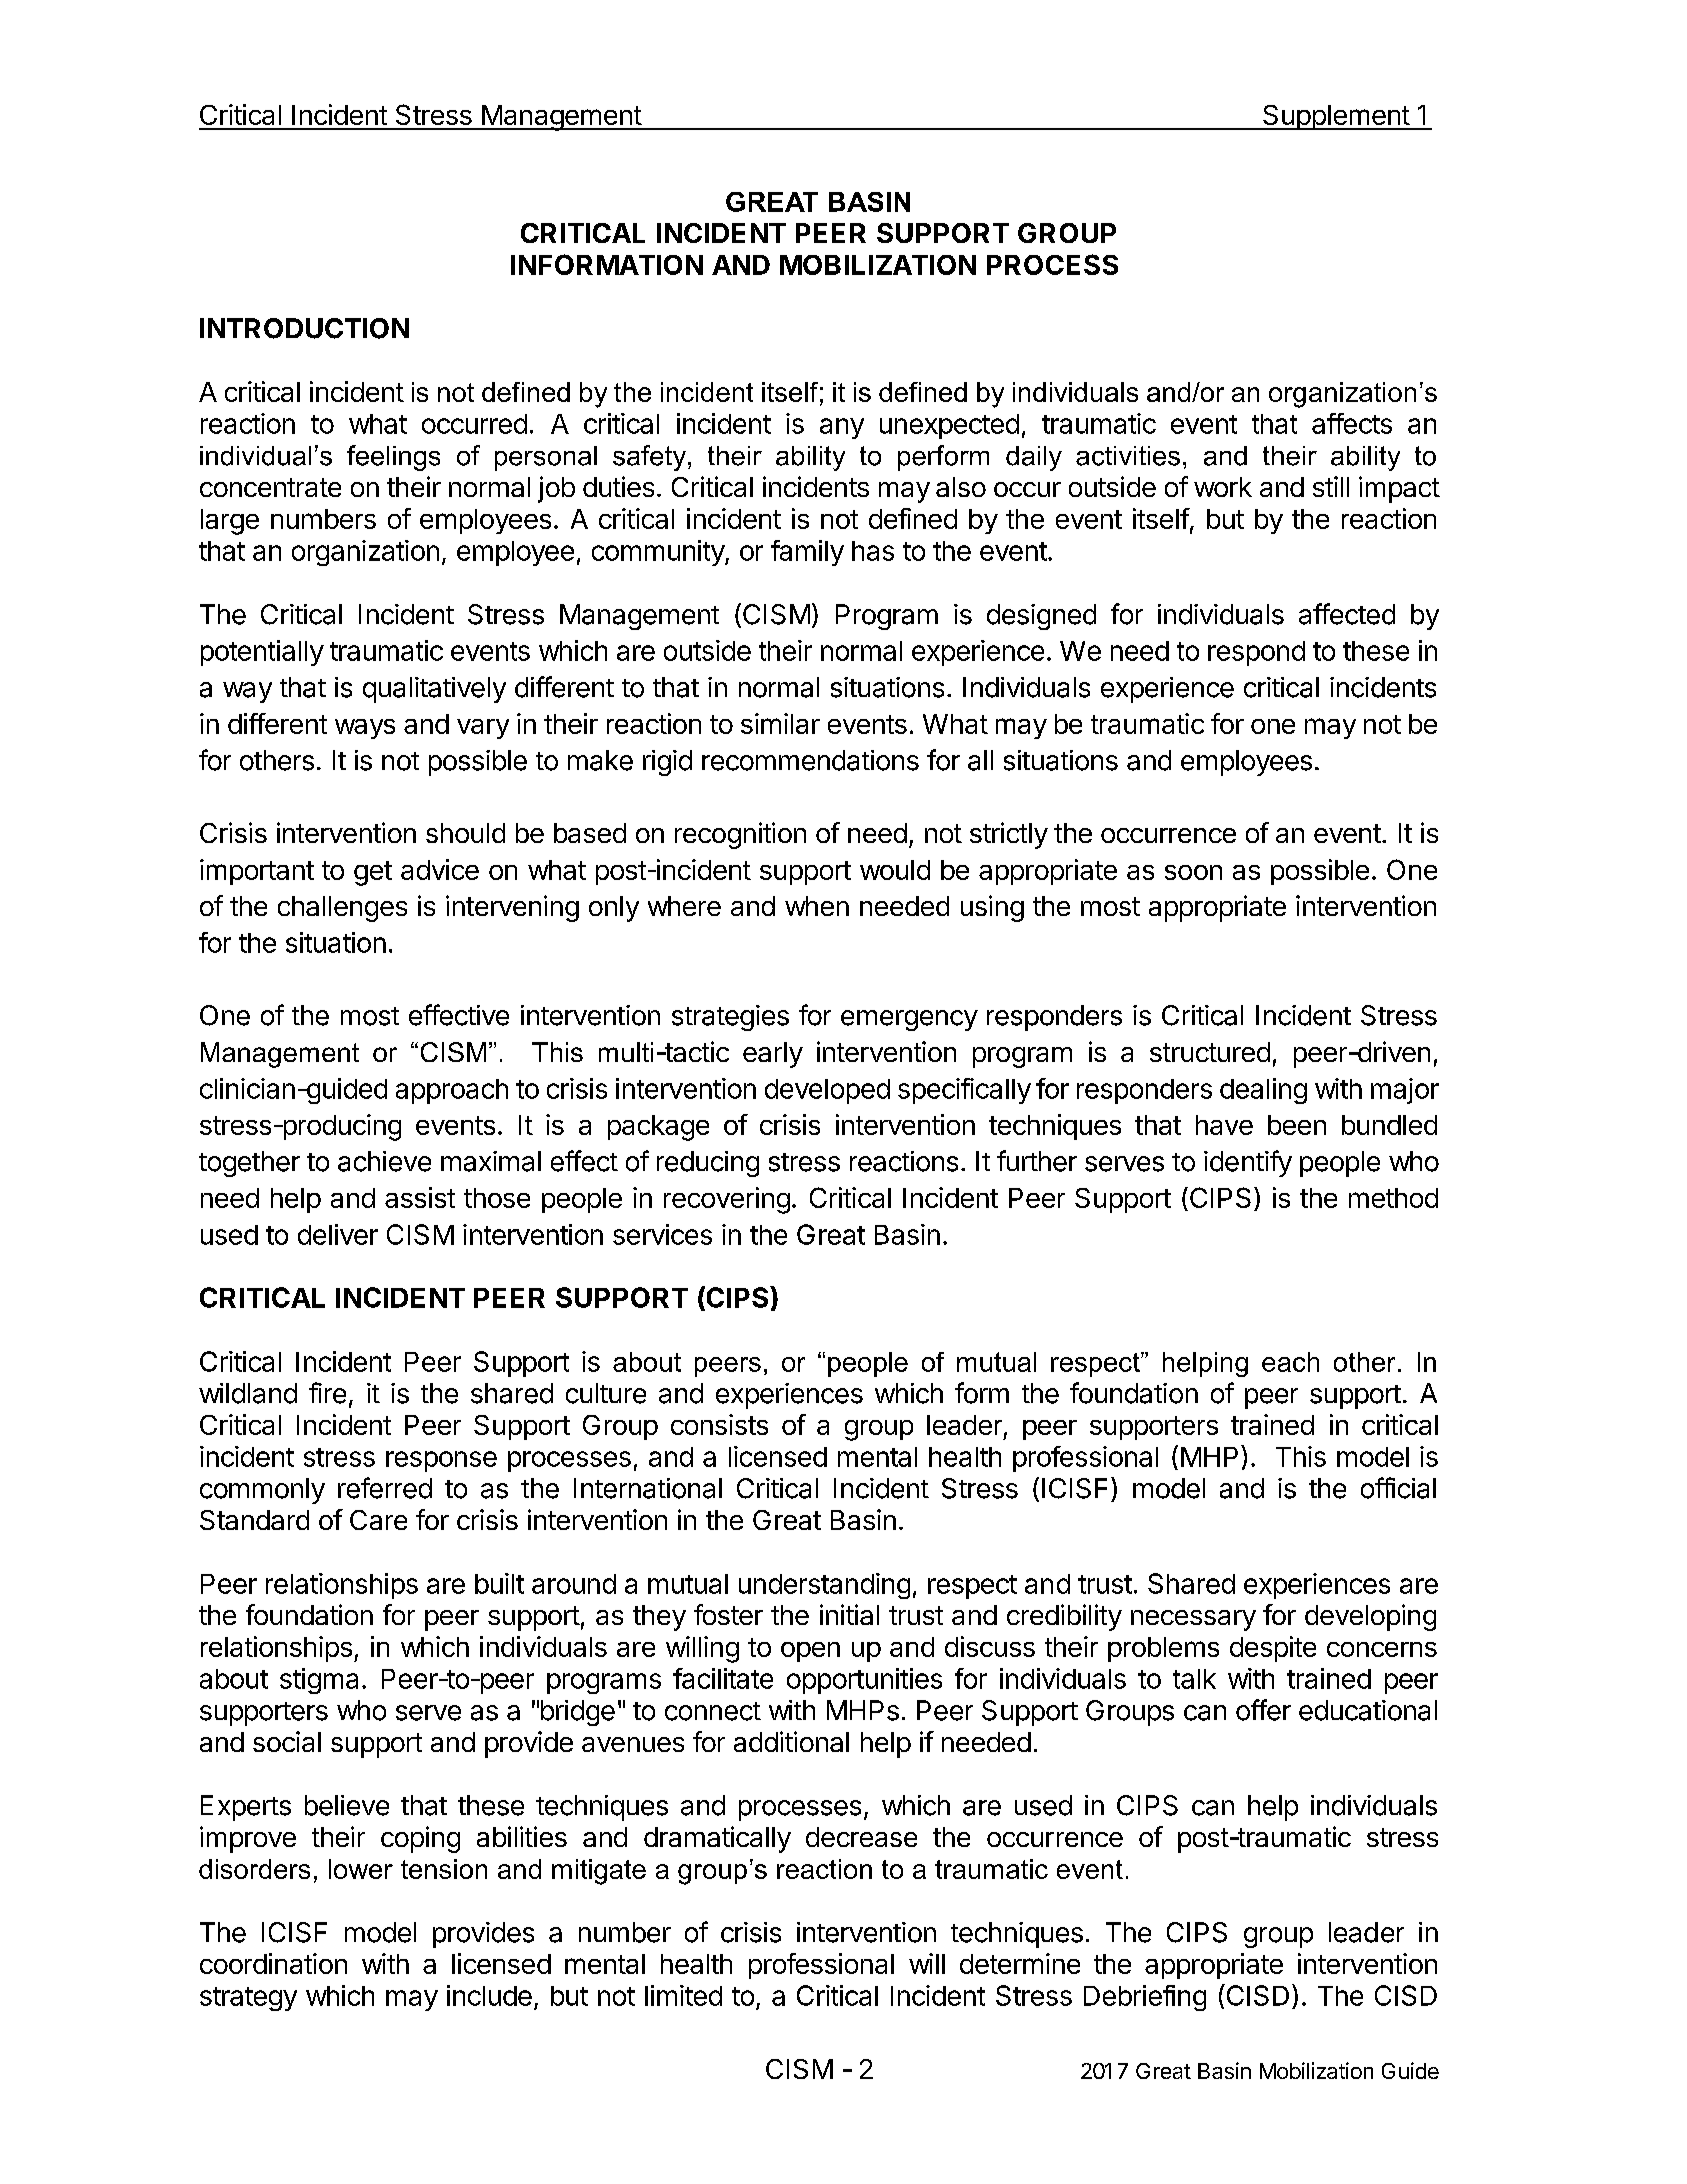 This page has width=1687, height=2184. Describe the element at coordinates (842, 428) in the page. I see `any` at that location.
